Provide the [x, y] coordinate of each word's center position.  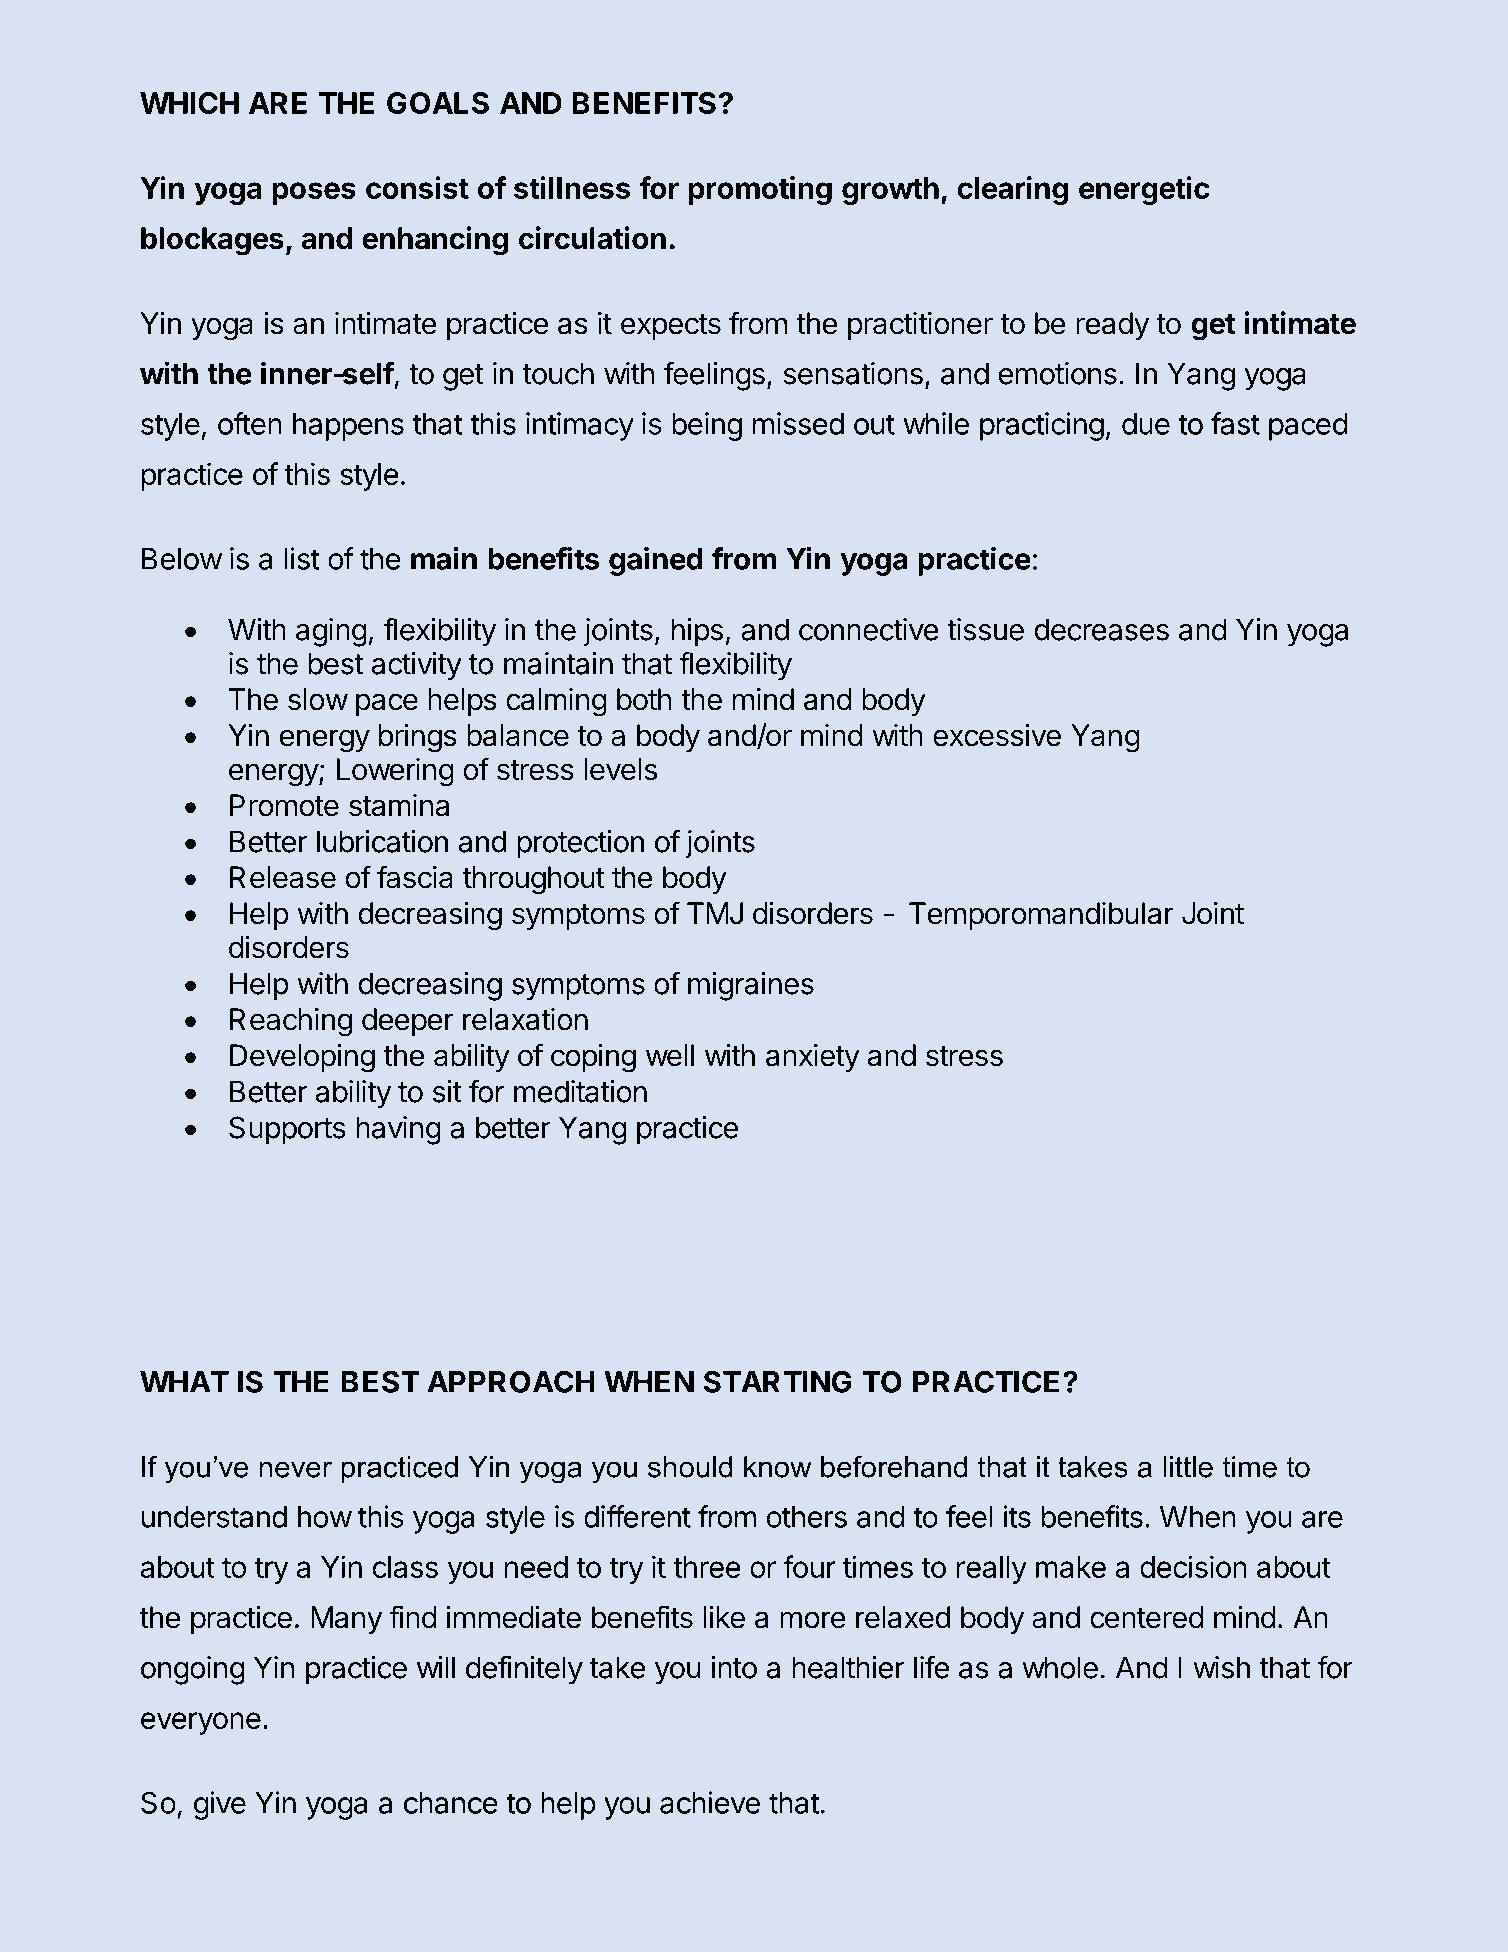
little [1188, 1467]
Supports [287, 1130]
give [220, 1805]
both [644, 699]
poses [314, 193]
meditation [580, 1091]
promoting [760, 190]
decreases [1102, 629]
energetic [1144, 190]
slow [318, 699]
